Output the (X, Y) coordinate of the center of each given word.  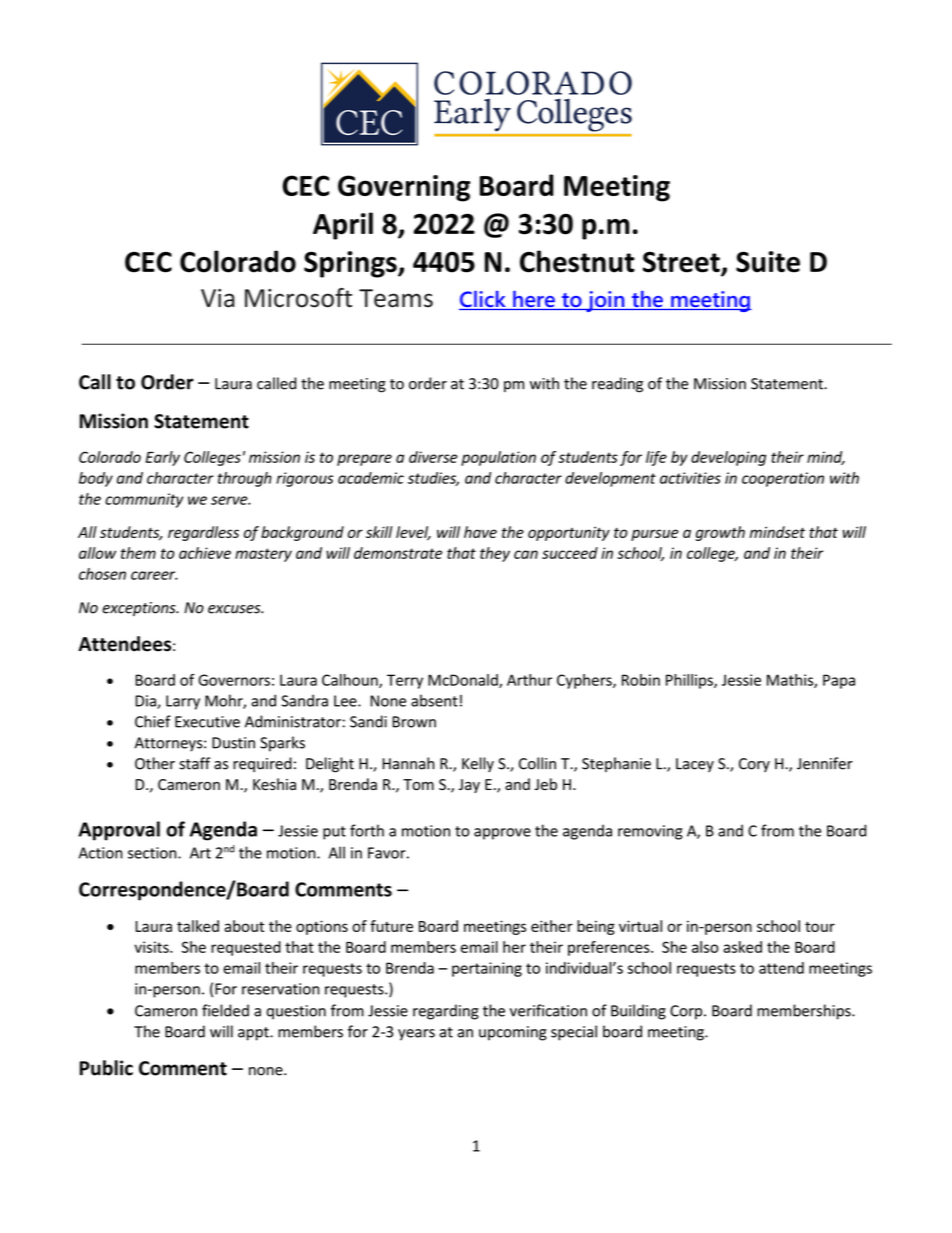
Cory (754, 765)
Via (218, 298)
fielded (225, 1010)
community (144, 500)
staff (194, 763)
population (498, 458)
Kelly (478, 764)
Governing (404, 188)
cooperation (783, 479)
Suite (768, 262)
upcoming (513, 1033)
